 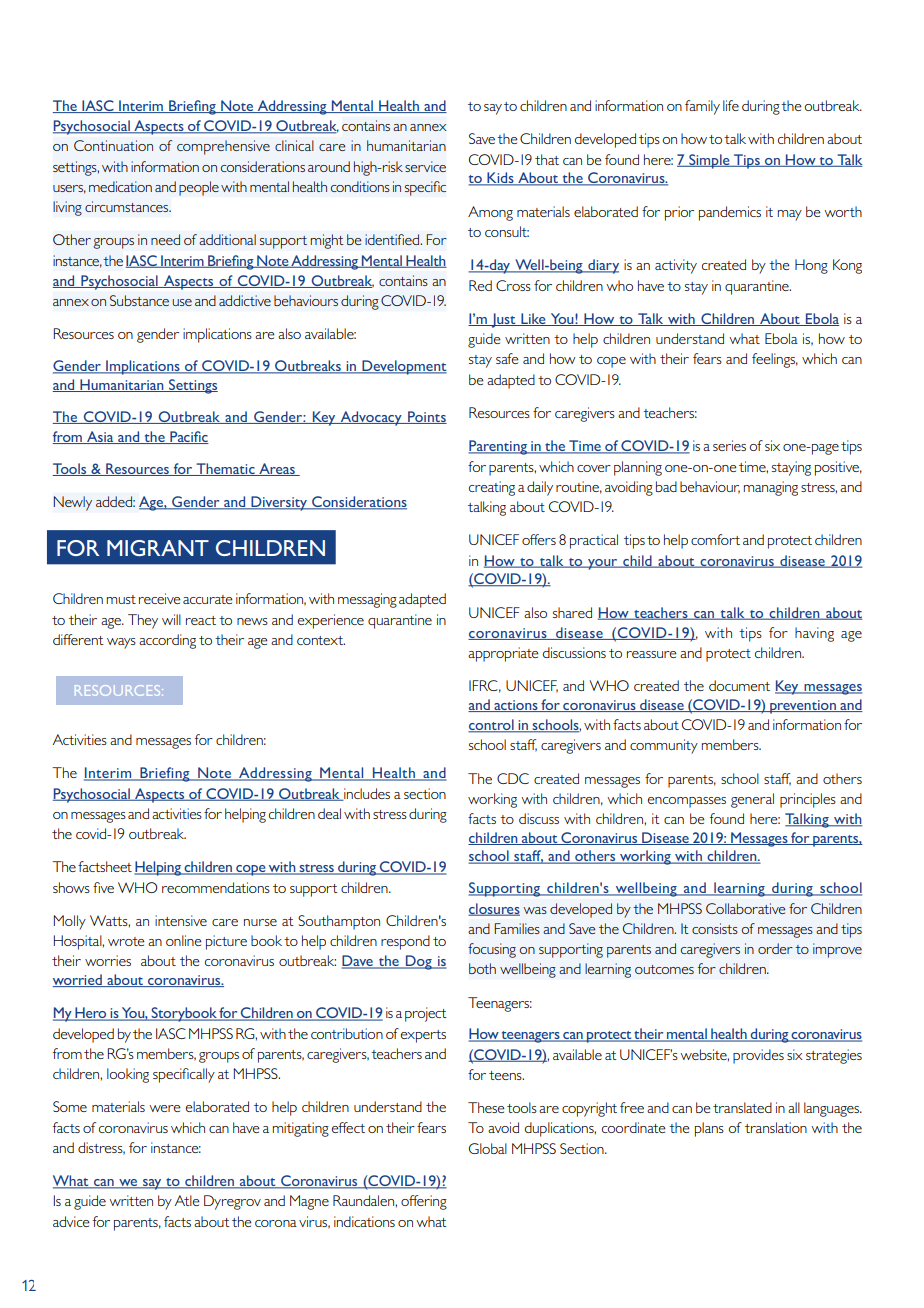 I want to click on life, so click(x=731, y=105).
